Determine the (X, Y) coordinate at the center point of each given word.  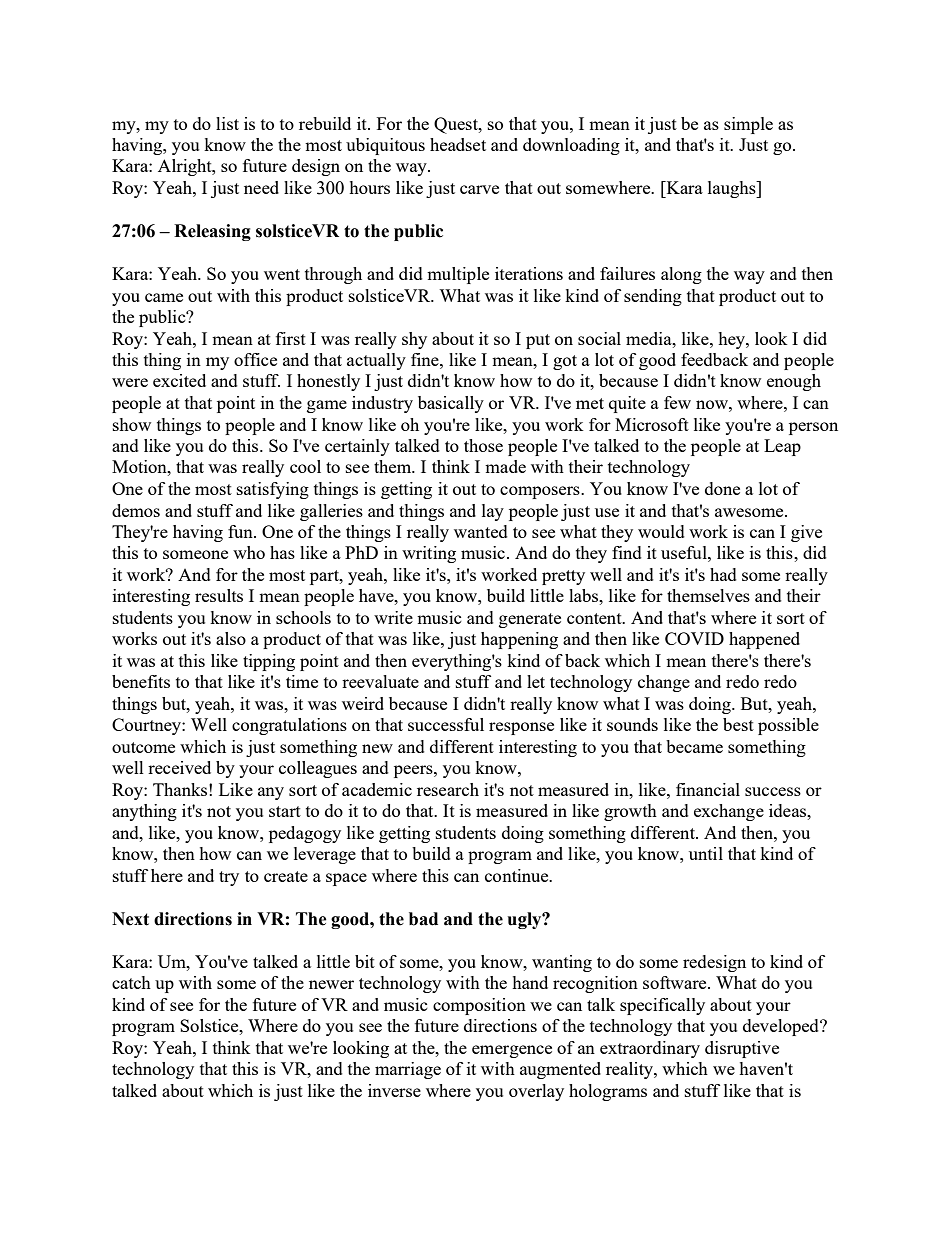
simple (748, 125)
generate (530, 620)
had (723, 574)
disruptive (742, 1049)
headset (458, 144)
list (227, 123)
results (219, 595)
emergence (512, 1051)
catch (131, 982)
